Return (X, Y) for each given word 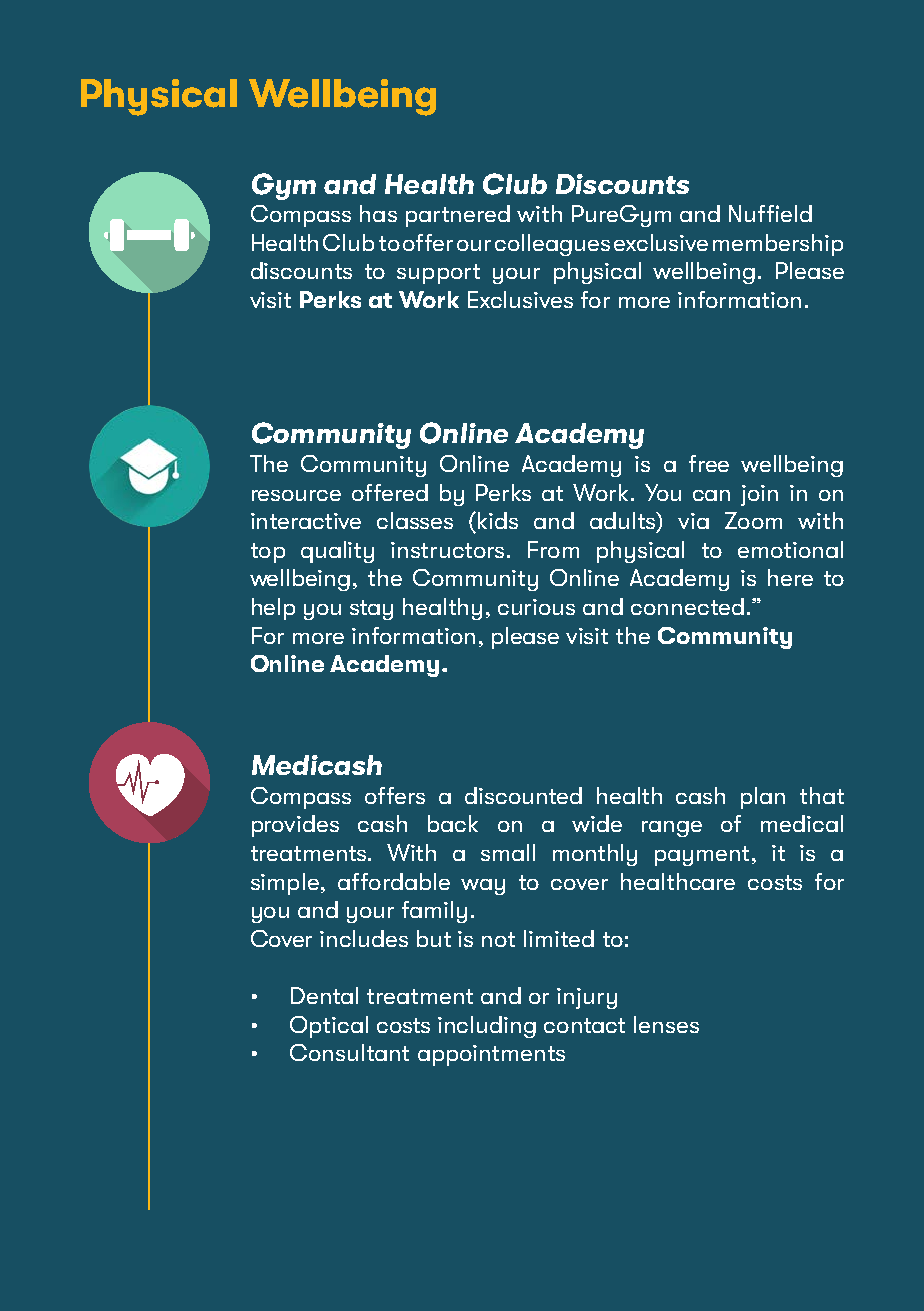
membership (778, 245)
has (378, 213)
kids (498, 520)
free (709, 463)
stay (371, 610)
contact (584, 1025)
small (508, 852)
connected (687, 606)
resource (296, 495)
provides (295, 826)
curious (536, 607)
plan (763, 798)
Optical (329, 1027)
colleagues (552, 245)
